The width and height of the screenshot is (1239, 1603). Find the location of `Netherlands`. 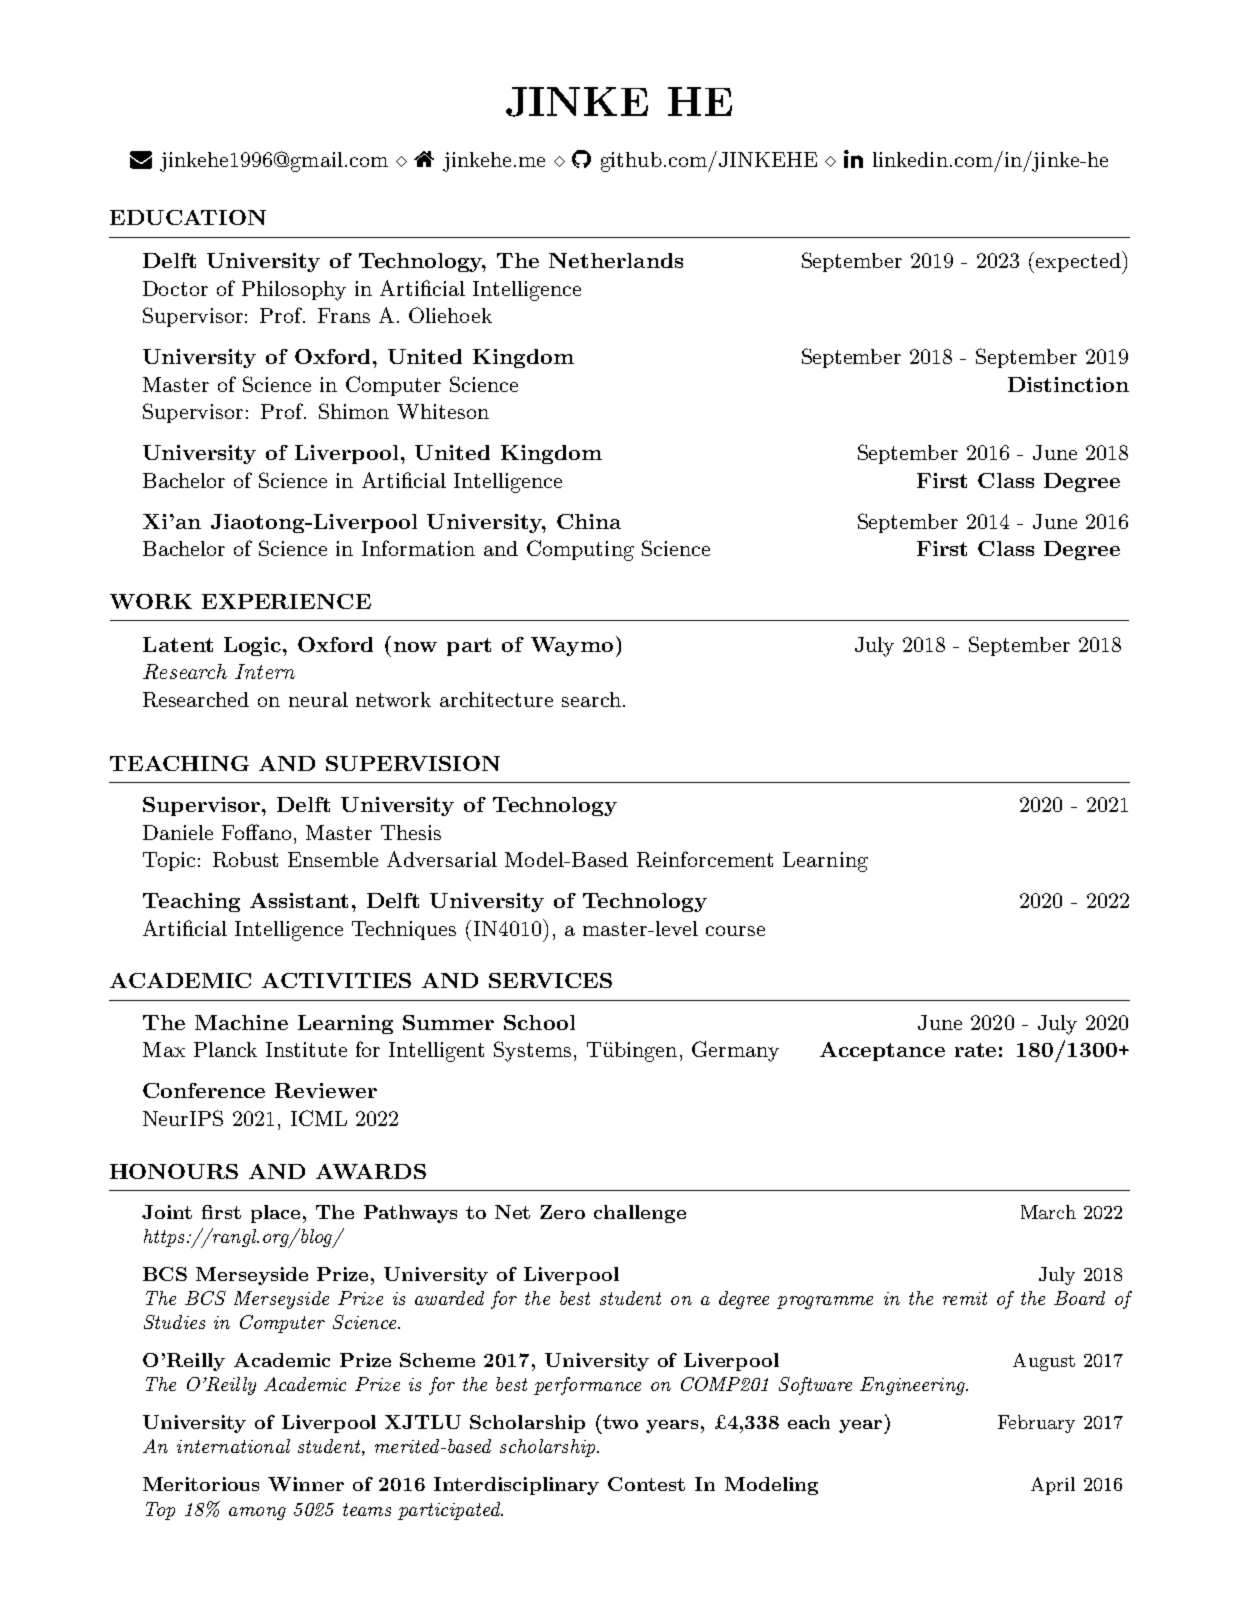

Netherlands is located at coordinates (616, 260).
